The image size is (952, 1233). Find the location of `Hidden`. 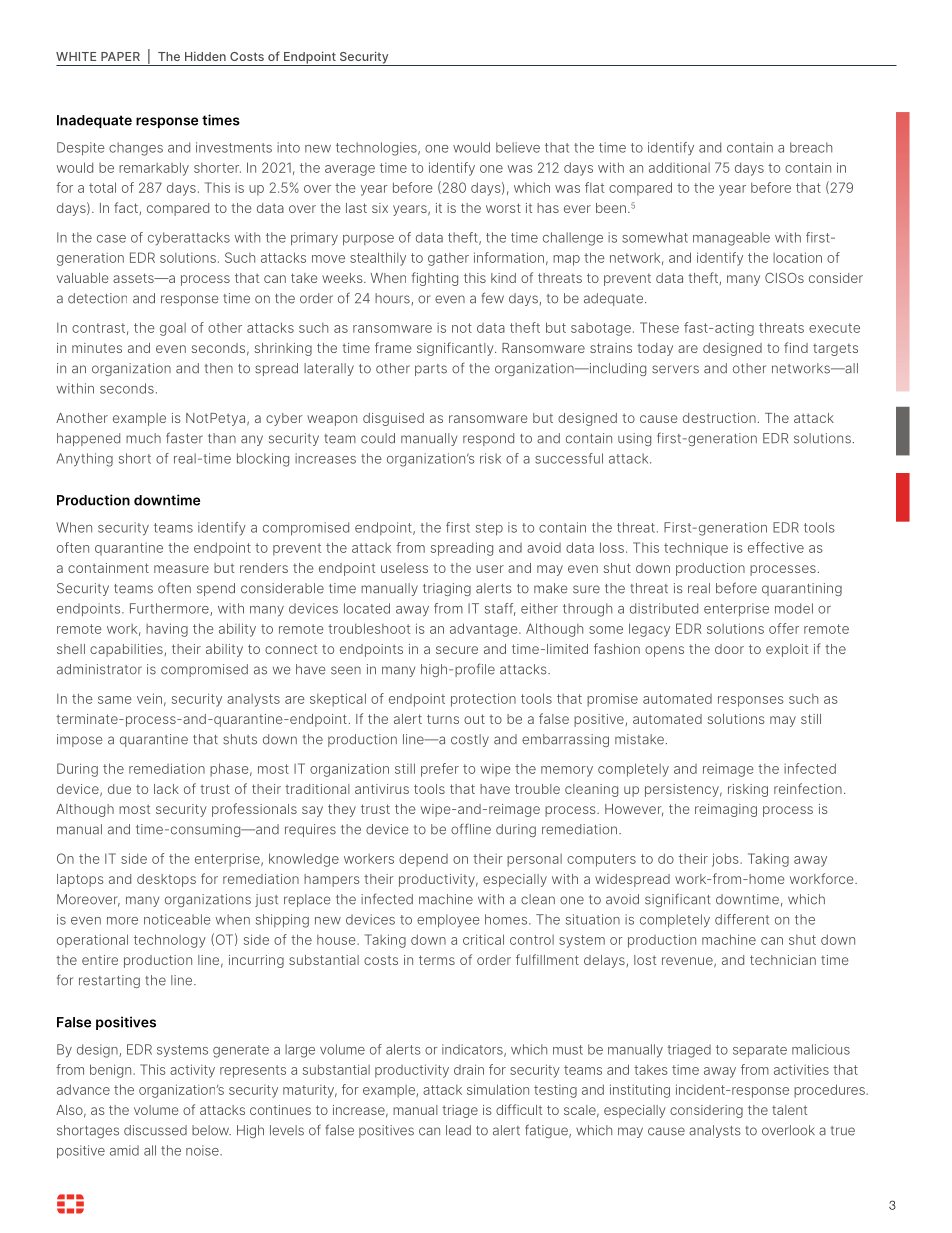

Hidden is located at coordinates (205, 56).
